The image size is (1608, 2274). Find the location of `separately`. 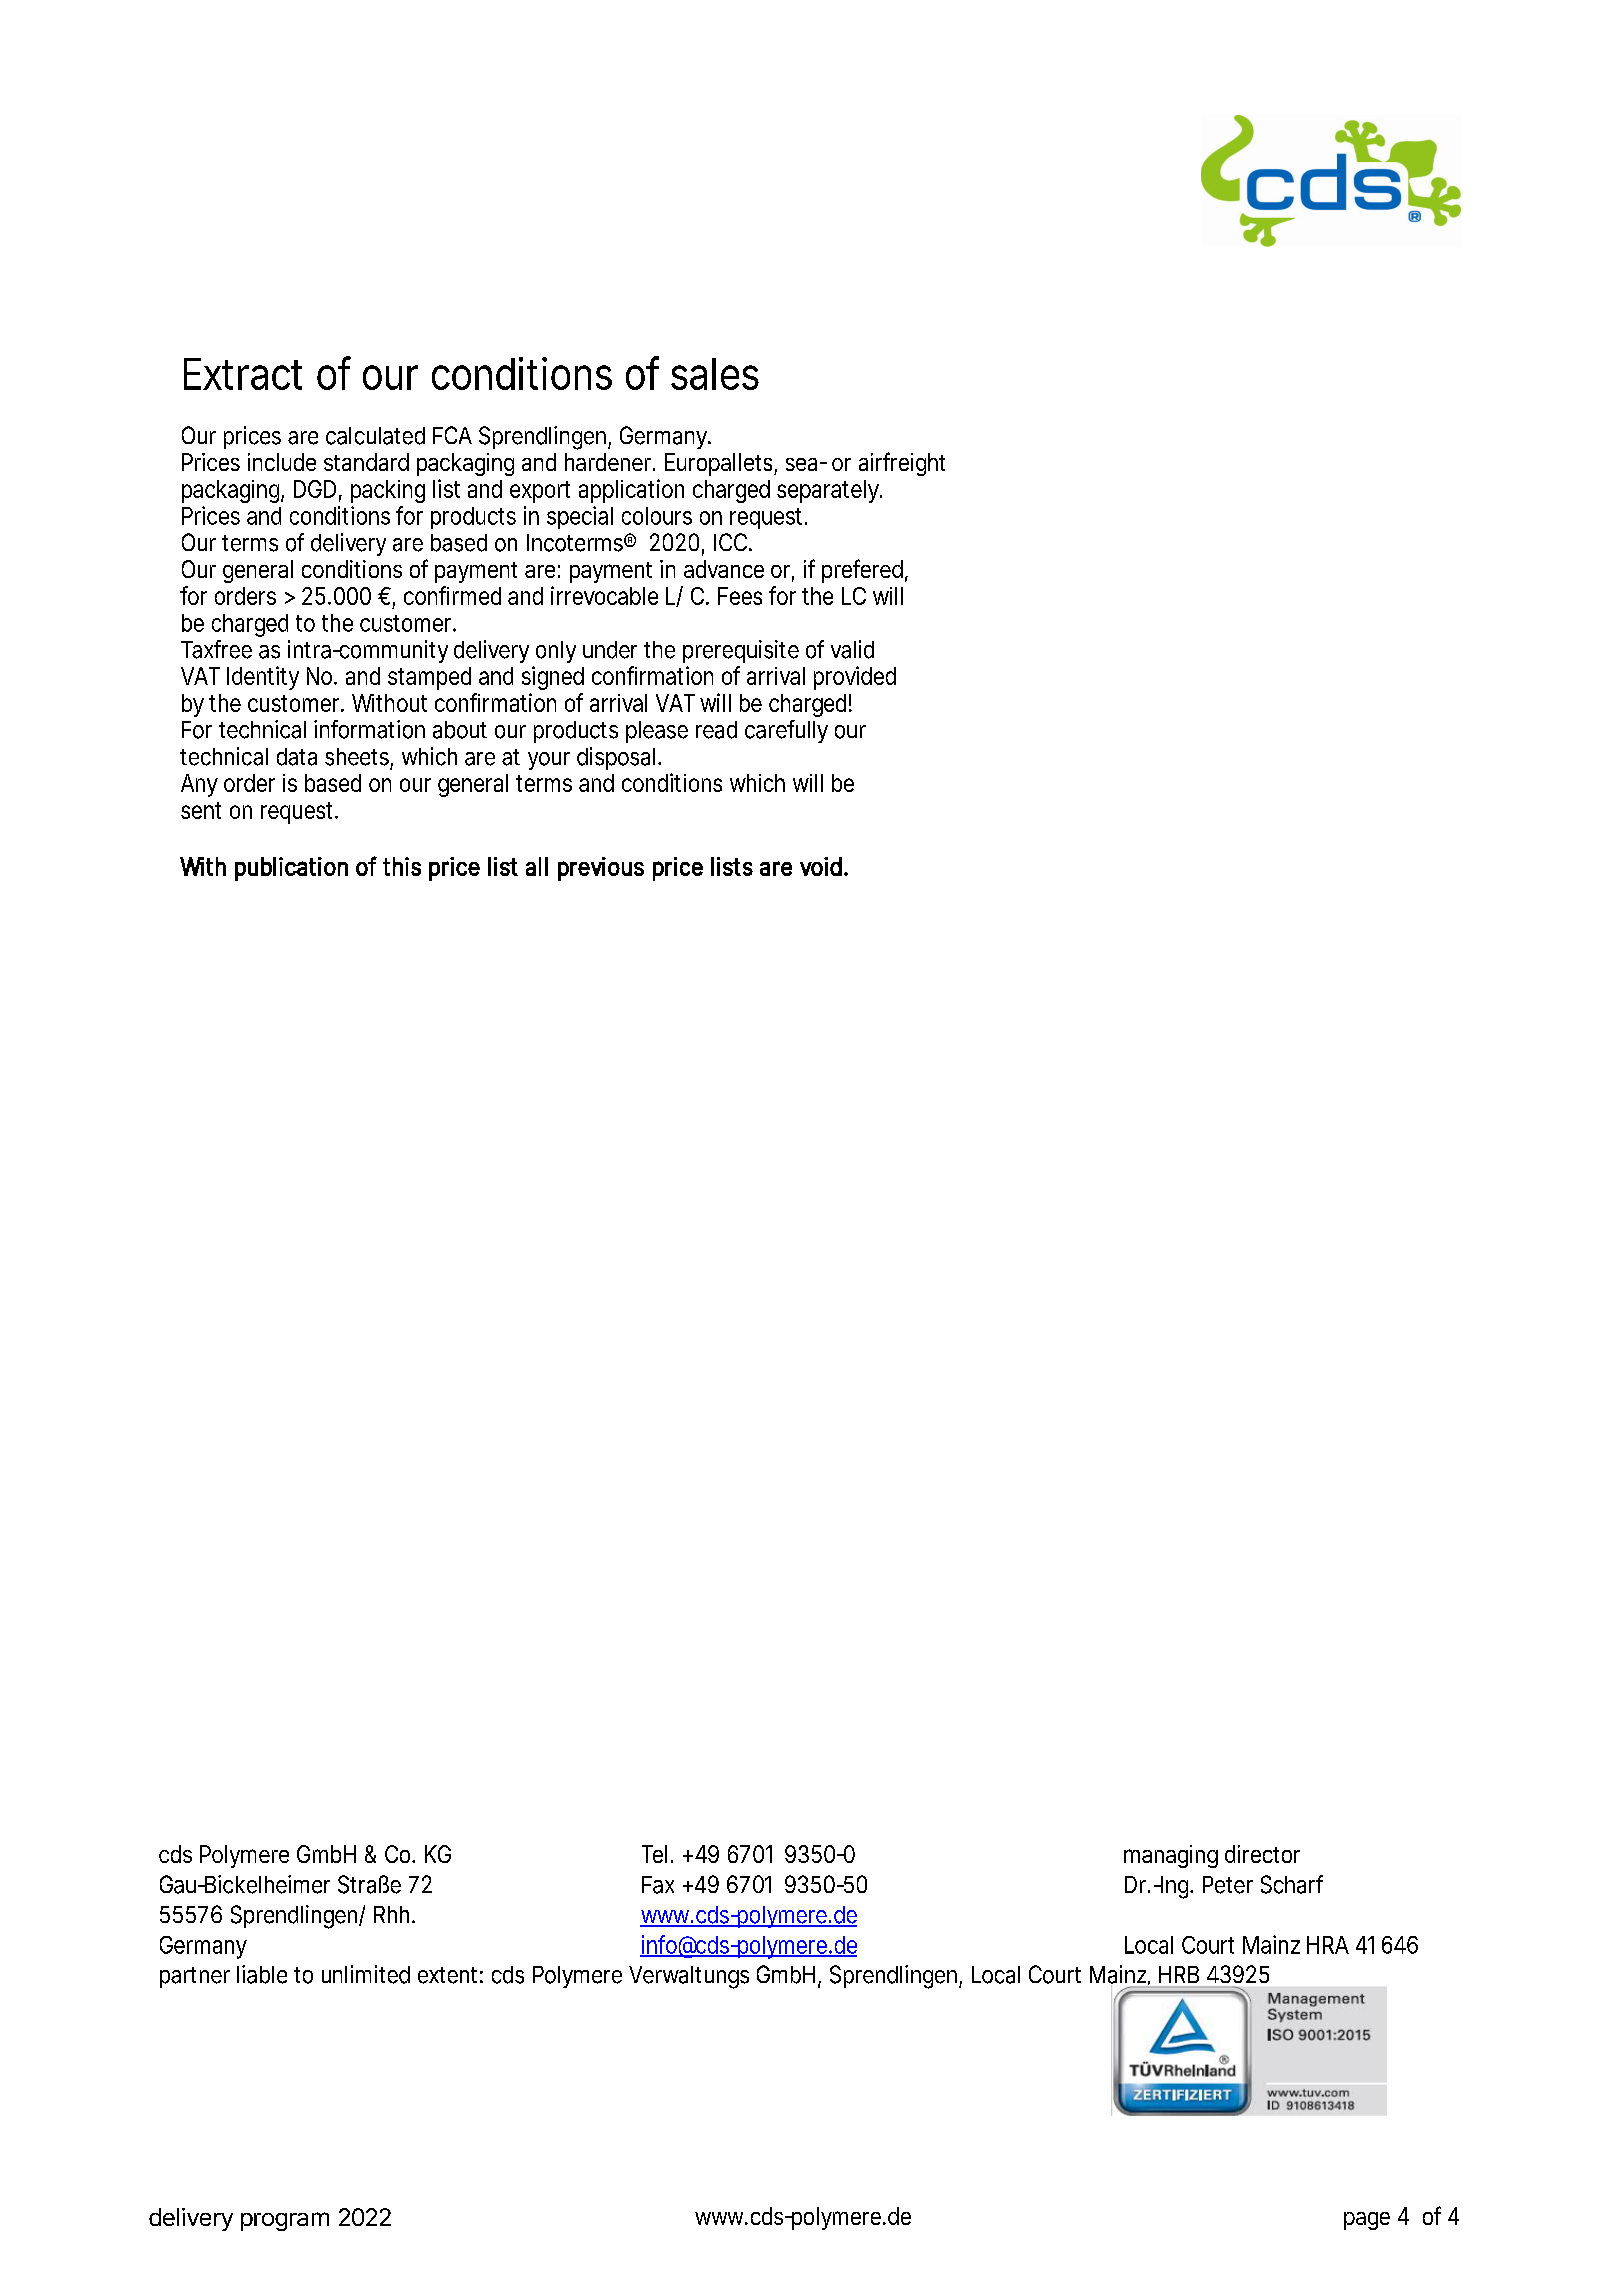

separately is located at coordinates (829, 491).
